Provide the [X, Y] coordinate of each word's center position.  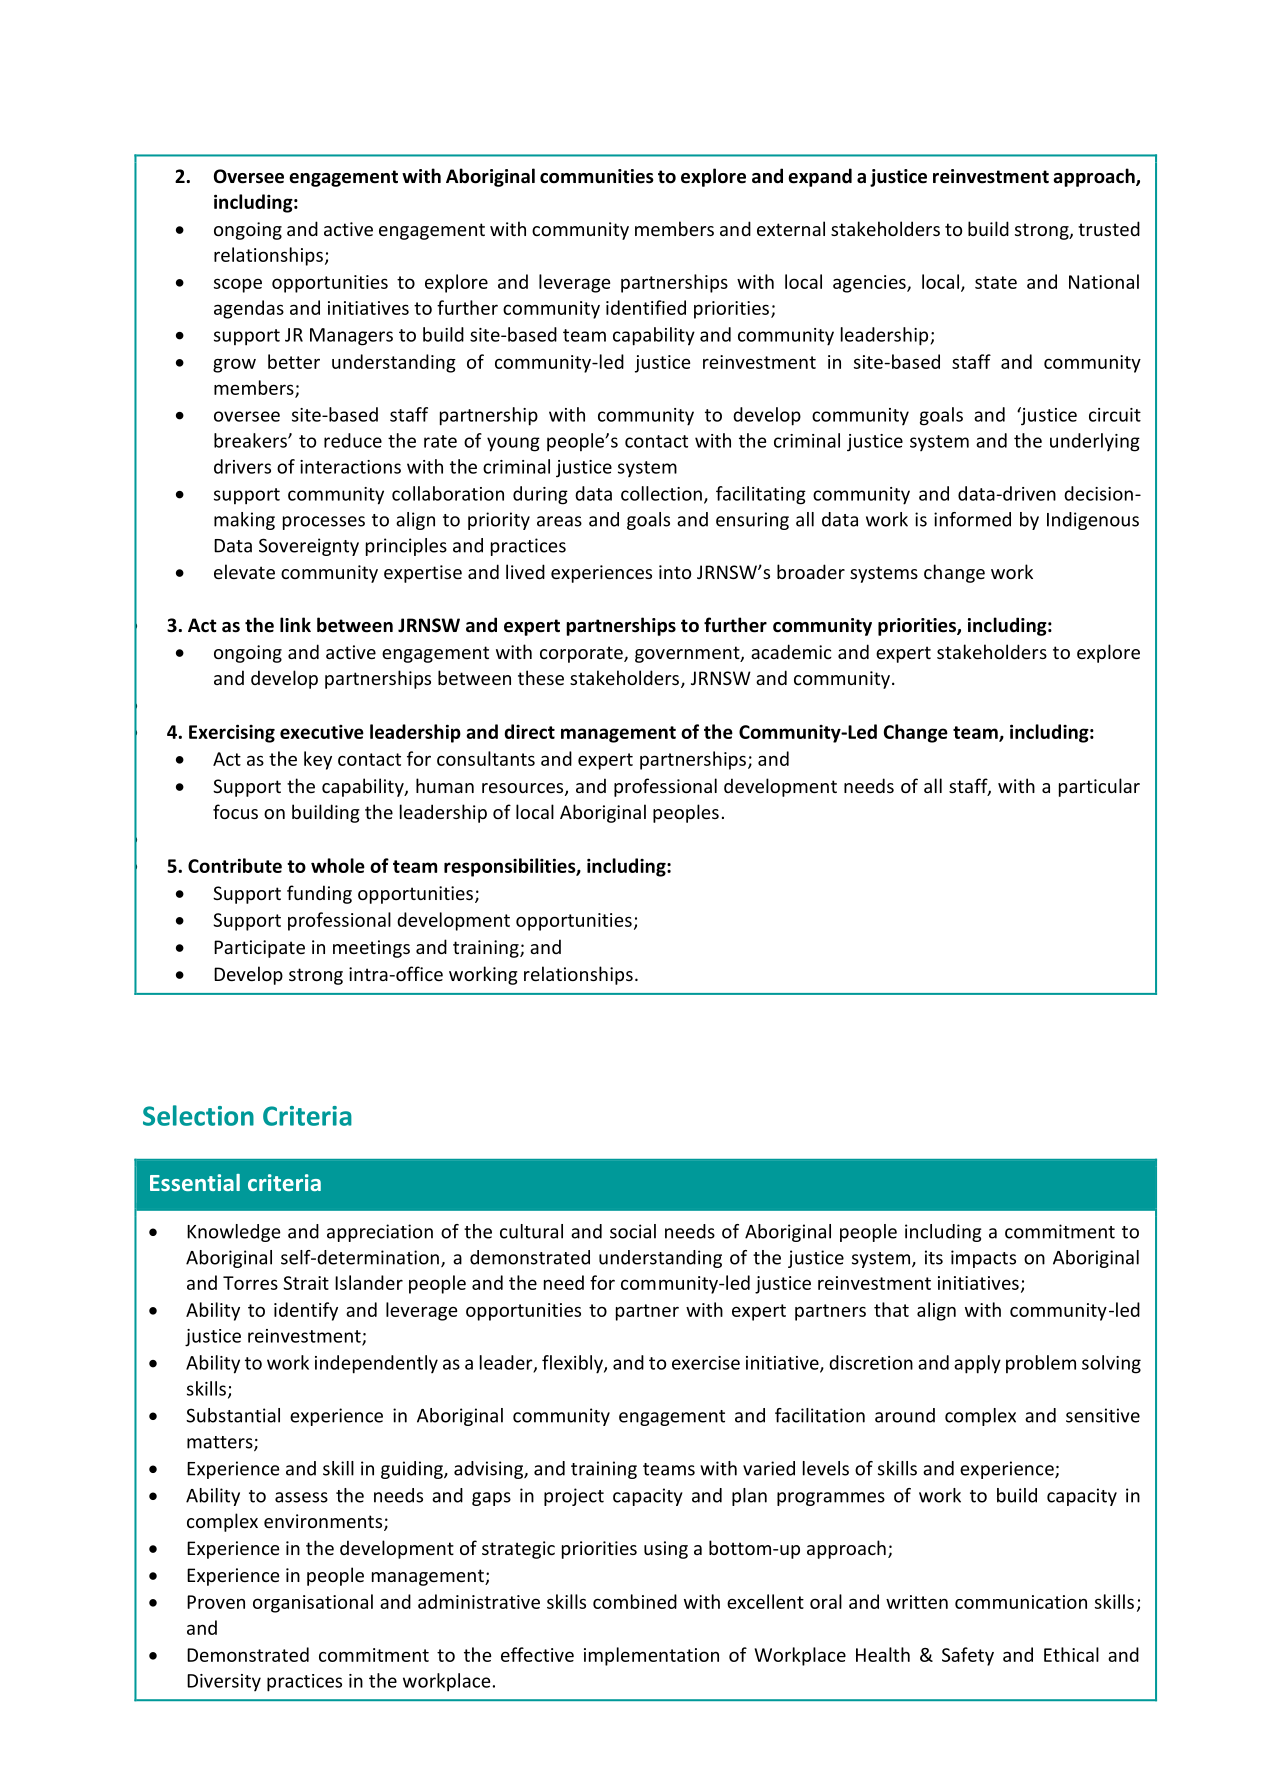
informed [972, 519]
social [633, 1231]
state [996, 282]
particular [1099, 787]
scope [238, 285]
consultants [486, 758]
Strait [306, 1283]
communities [597, 176]
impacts [983, 1259]
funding [319, 894]
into [675, 572]
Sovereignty [309, 547]
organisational [313, 1603]
